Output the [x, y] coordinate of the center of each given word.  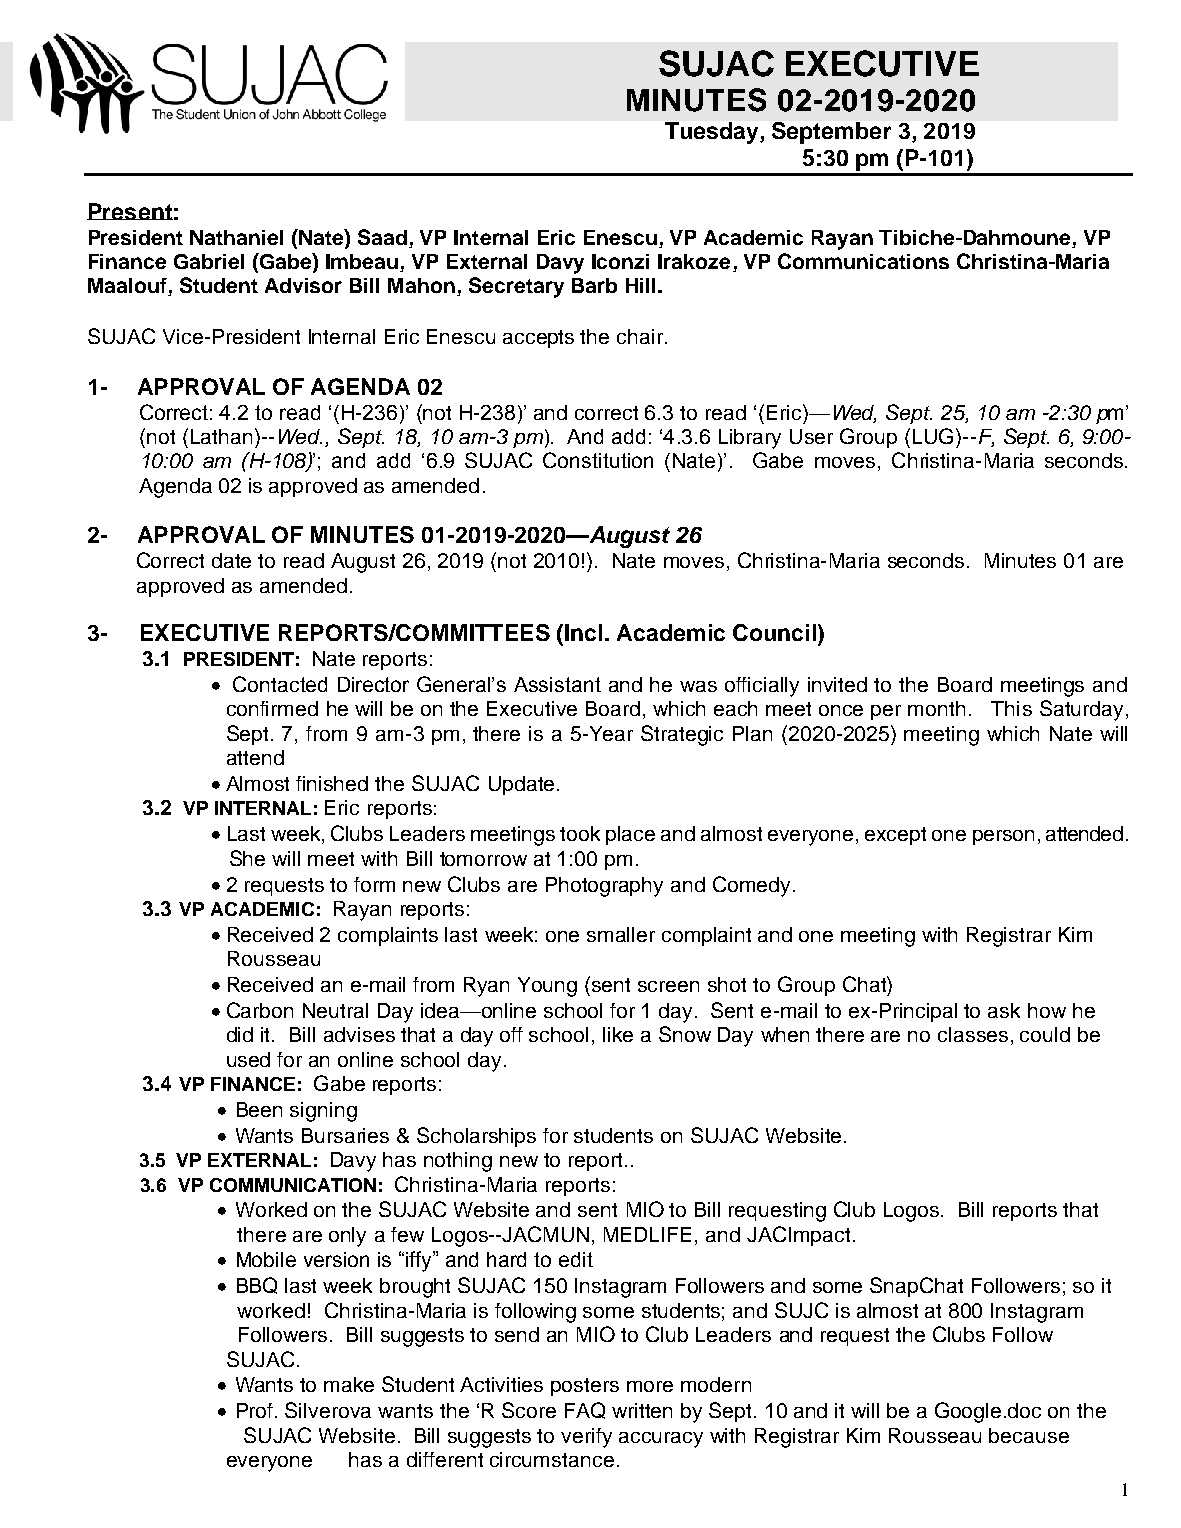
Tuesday [713, 133]
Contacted [280, 684]
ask [1004, 1010]
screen [668, 986]
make [349, 1384]
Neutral [335, 1010]
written [642, 1410]
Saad [382, 237]
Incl [583, 632]
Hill [640, 285]
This [1011, 708]
